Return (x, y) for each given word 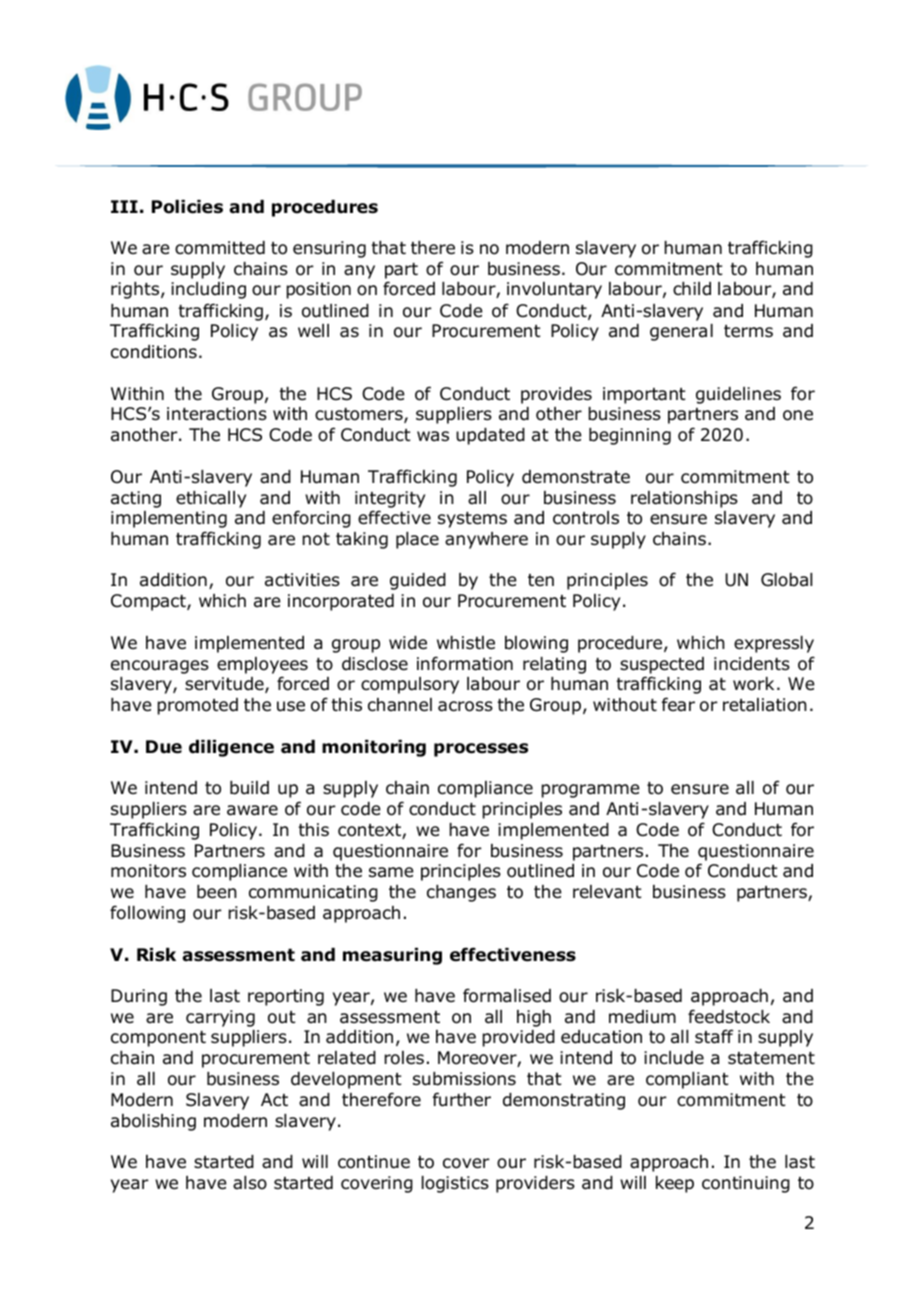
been (217, 892)
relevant (607, 892)
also (250, 1183)
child (692, 289)
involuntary (554, 290)
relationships (684, 499)
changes (461, 893)
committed (220, 248)
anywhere (486, 540)
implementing (169, 519)
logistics (455, 1184)
